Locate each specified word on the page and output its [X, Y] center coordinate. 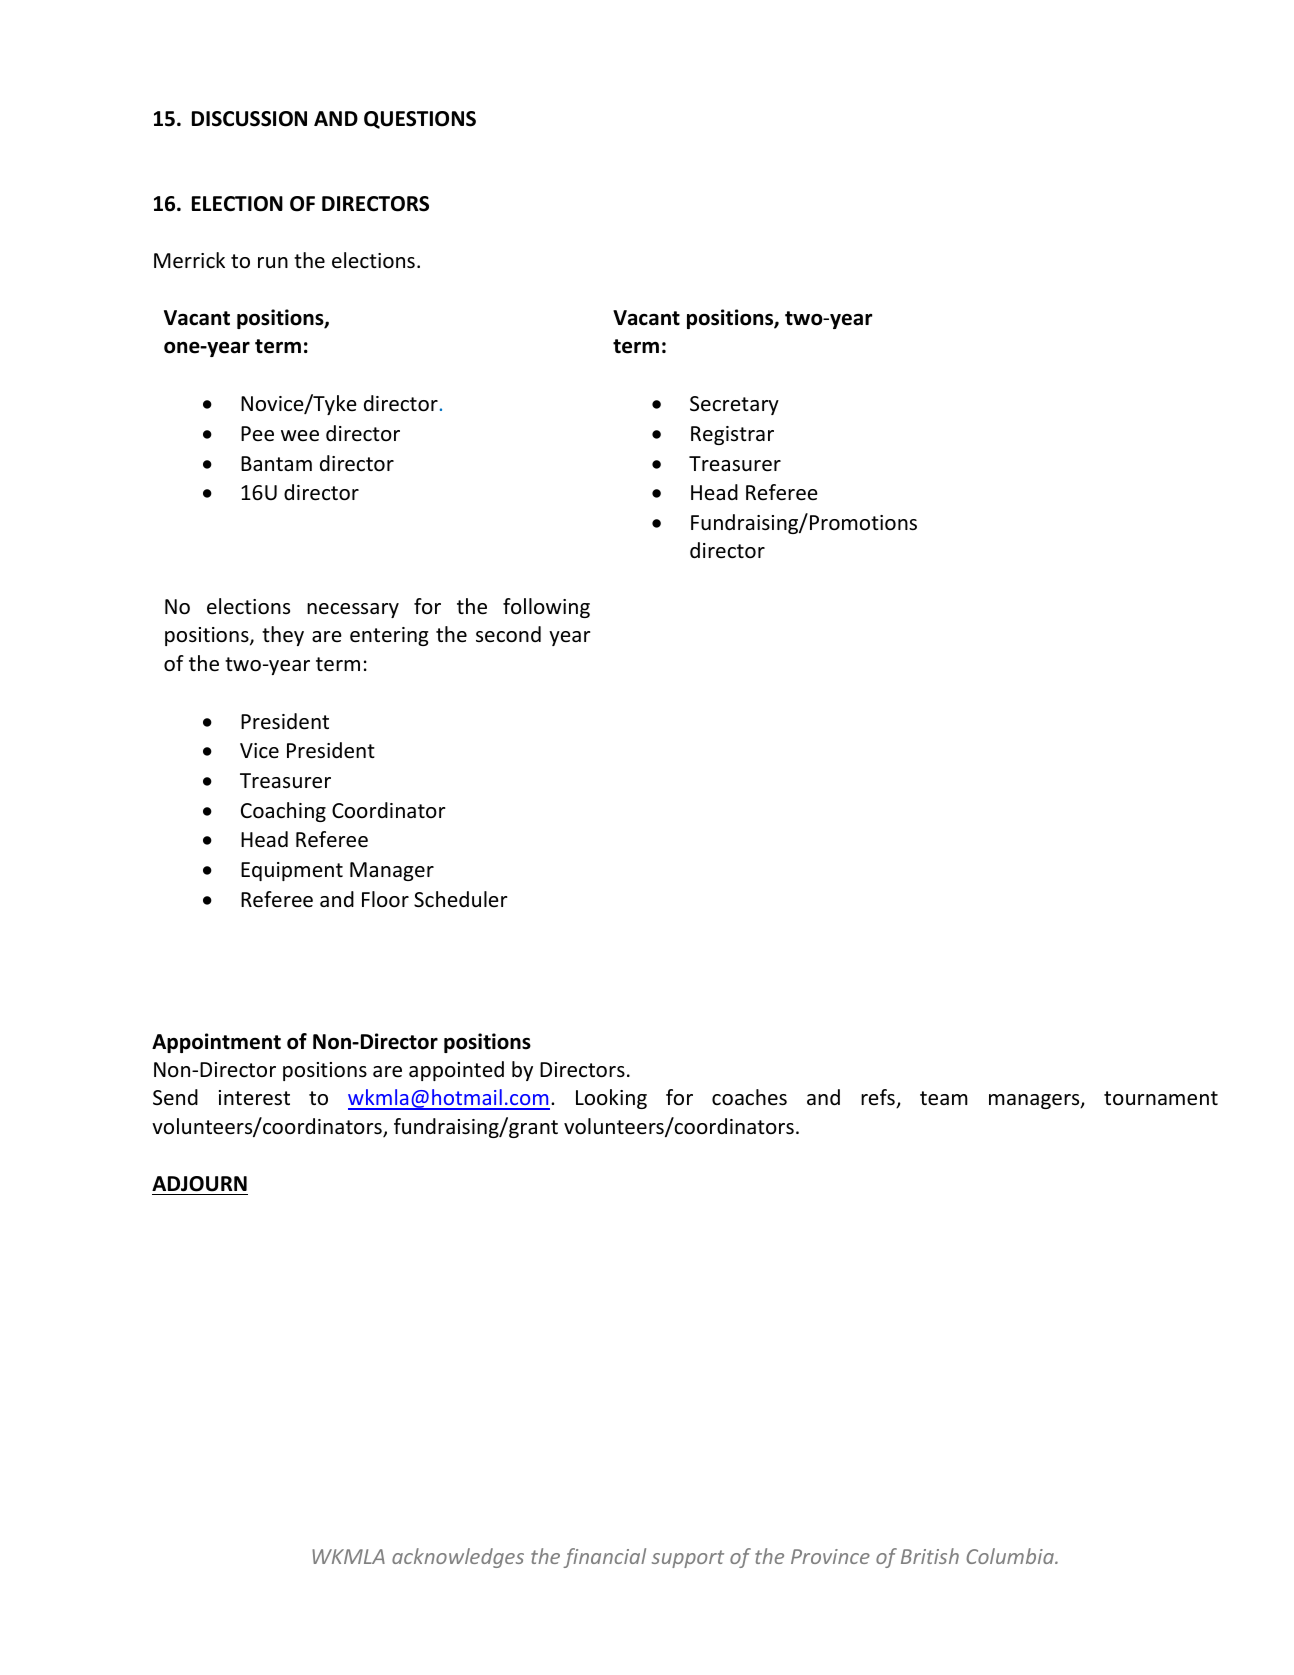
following [546, 608]
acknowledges [458, 1558]
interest [254, 1098]
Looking [611, 1099]
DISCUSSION [249, 119]
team [944, 1098]
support [688, 1559]
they [283, 636]
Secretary [734, 405]
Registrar [732, 435]
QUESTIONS [420, 120]
